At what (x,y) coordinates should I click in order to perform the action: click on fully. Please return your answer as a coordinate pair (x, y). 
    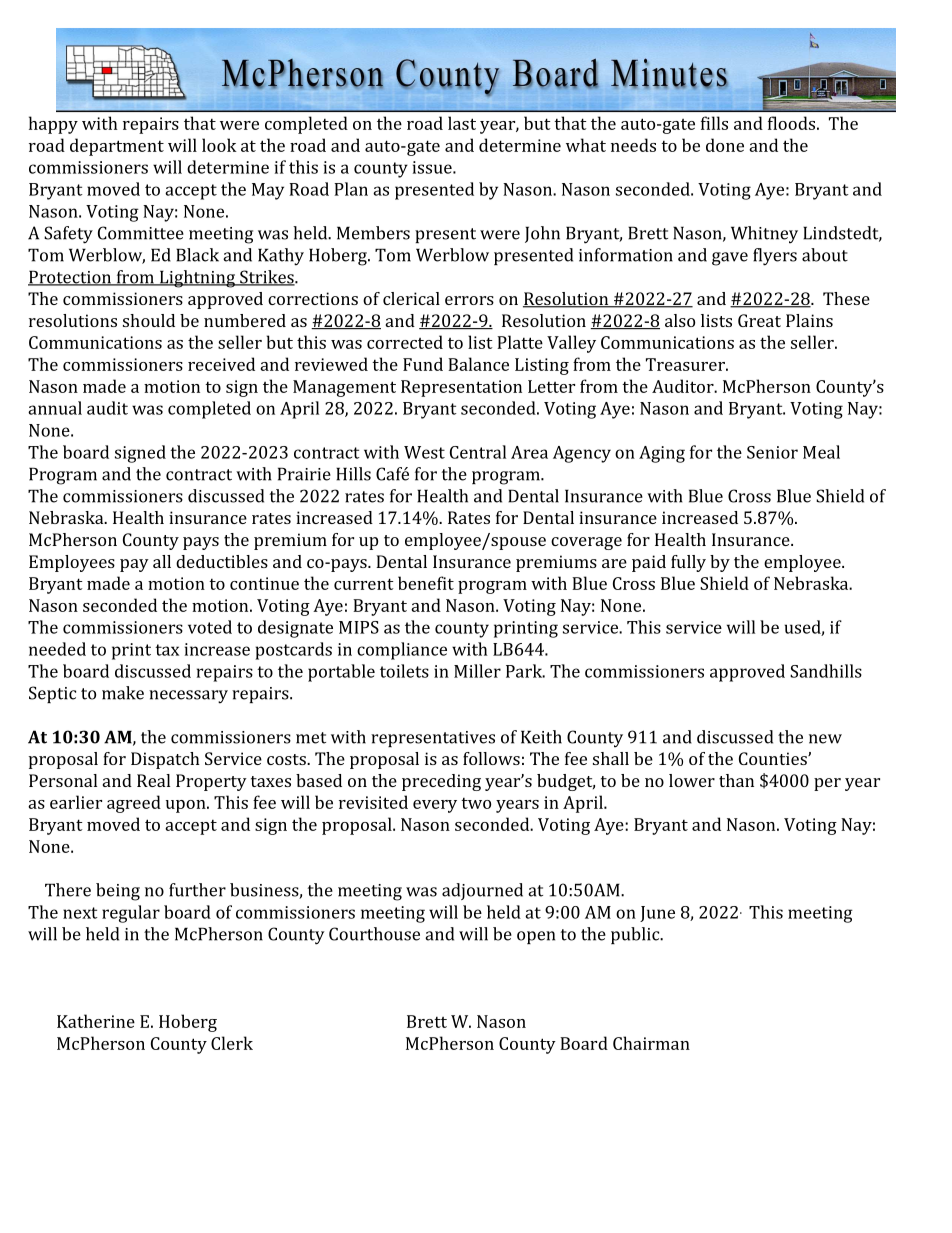
    Looking at the image, I should click on (688, 563).
